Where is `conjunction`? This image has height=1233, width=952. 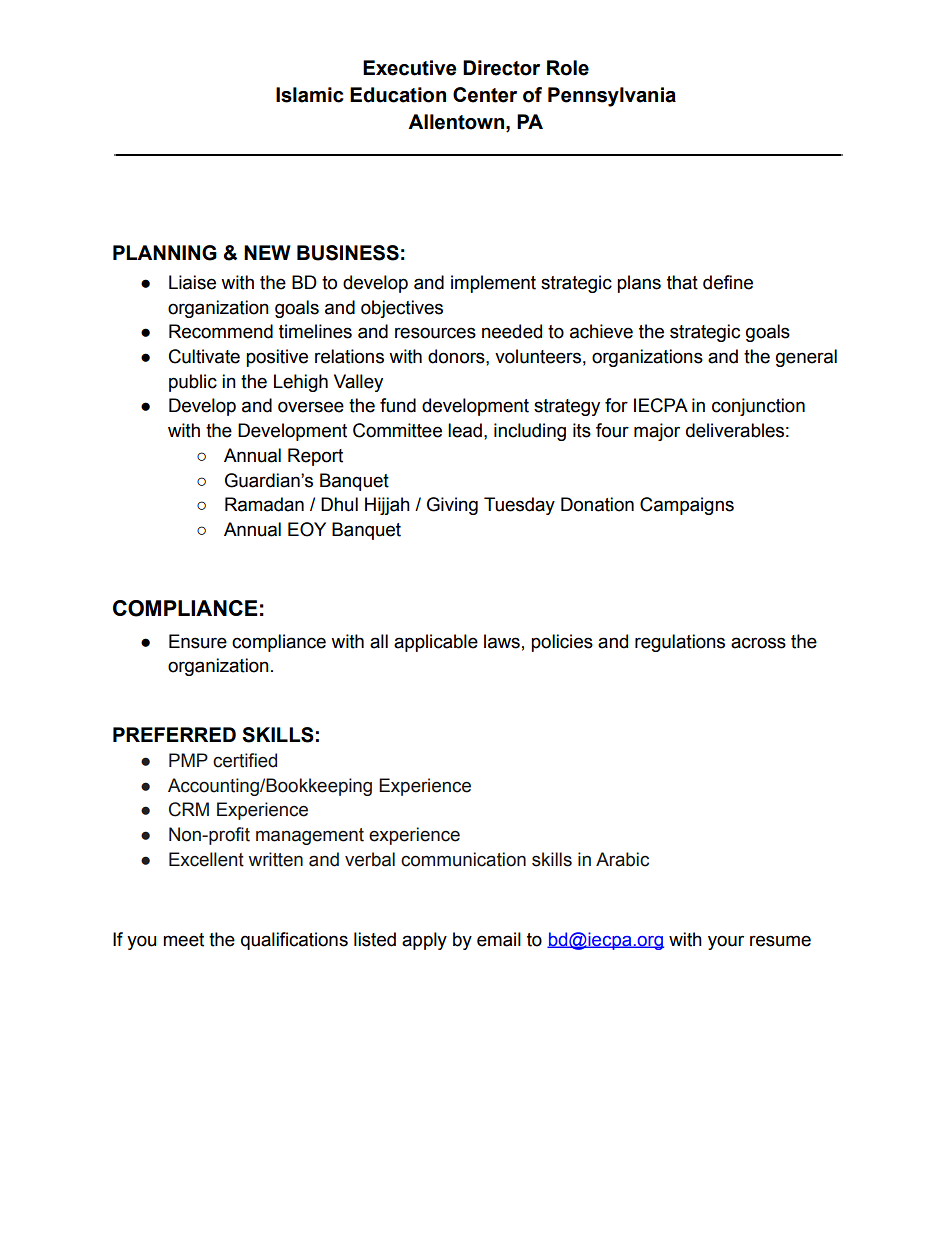
conjunction is located at coordinates (758, 407).
